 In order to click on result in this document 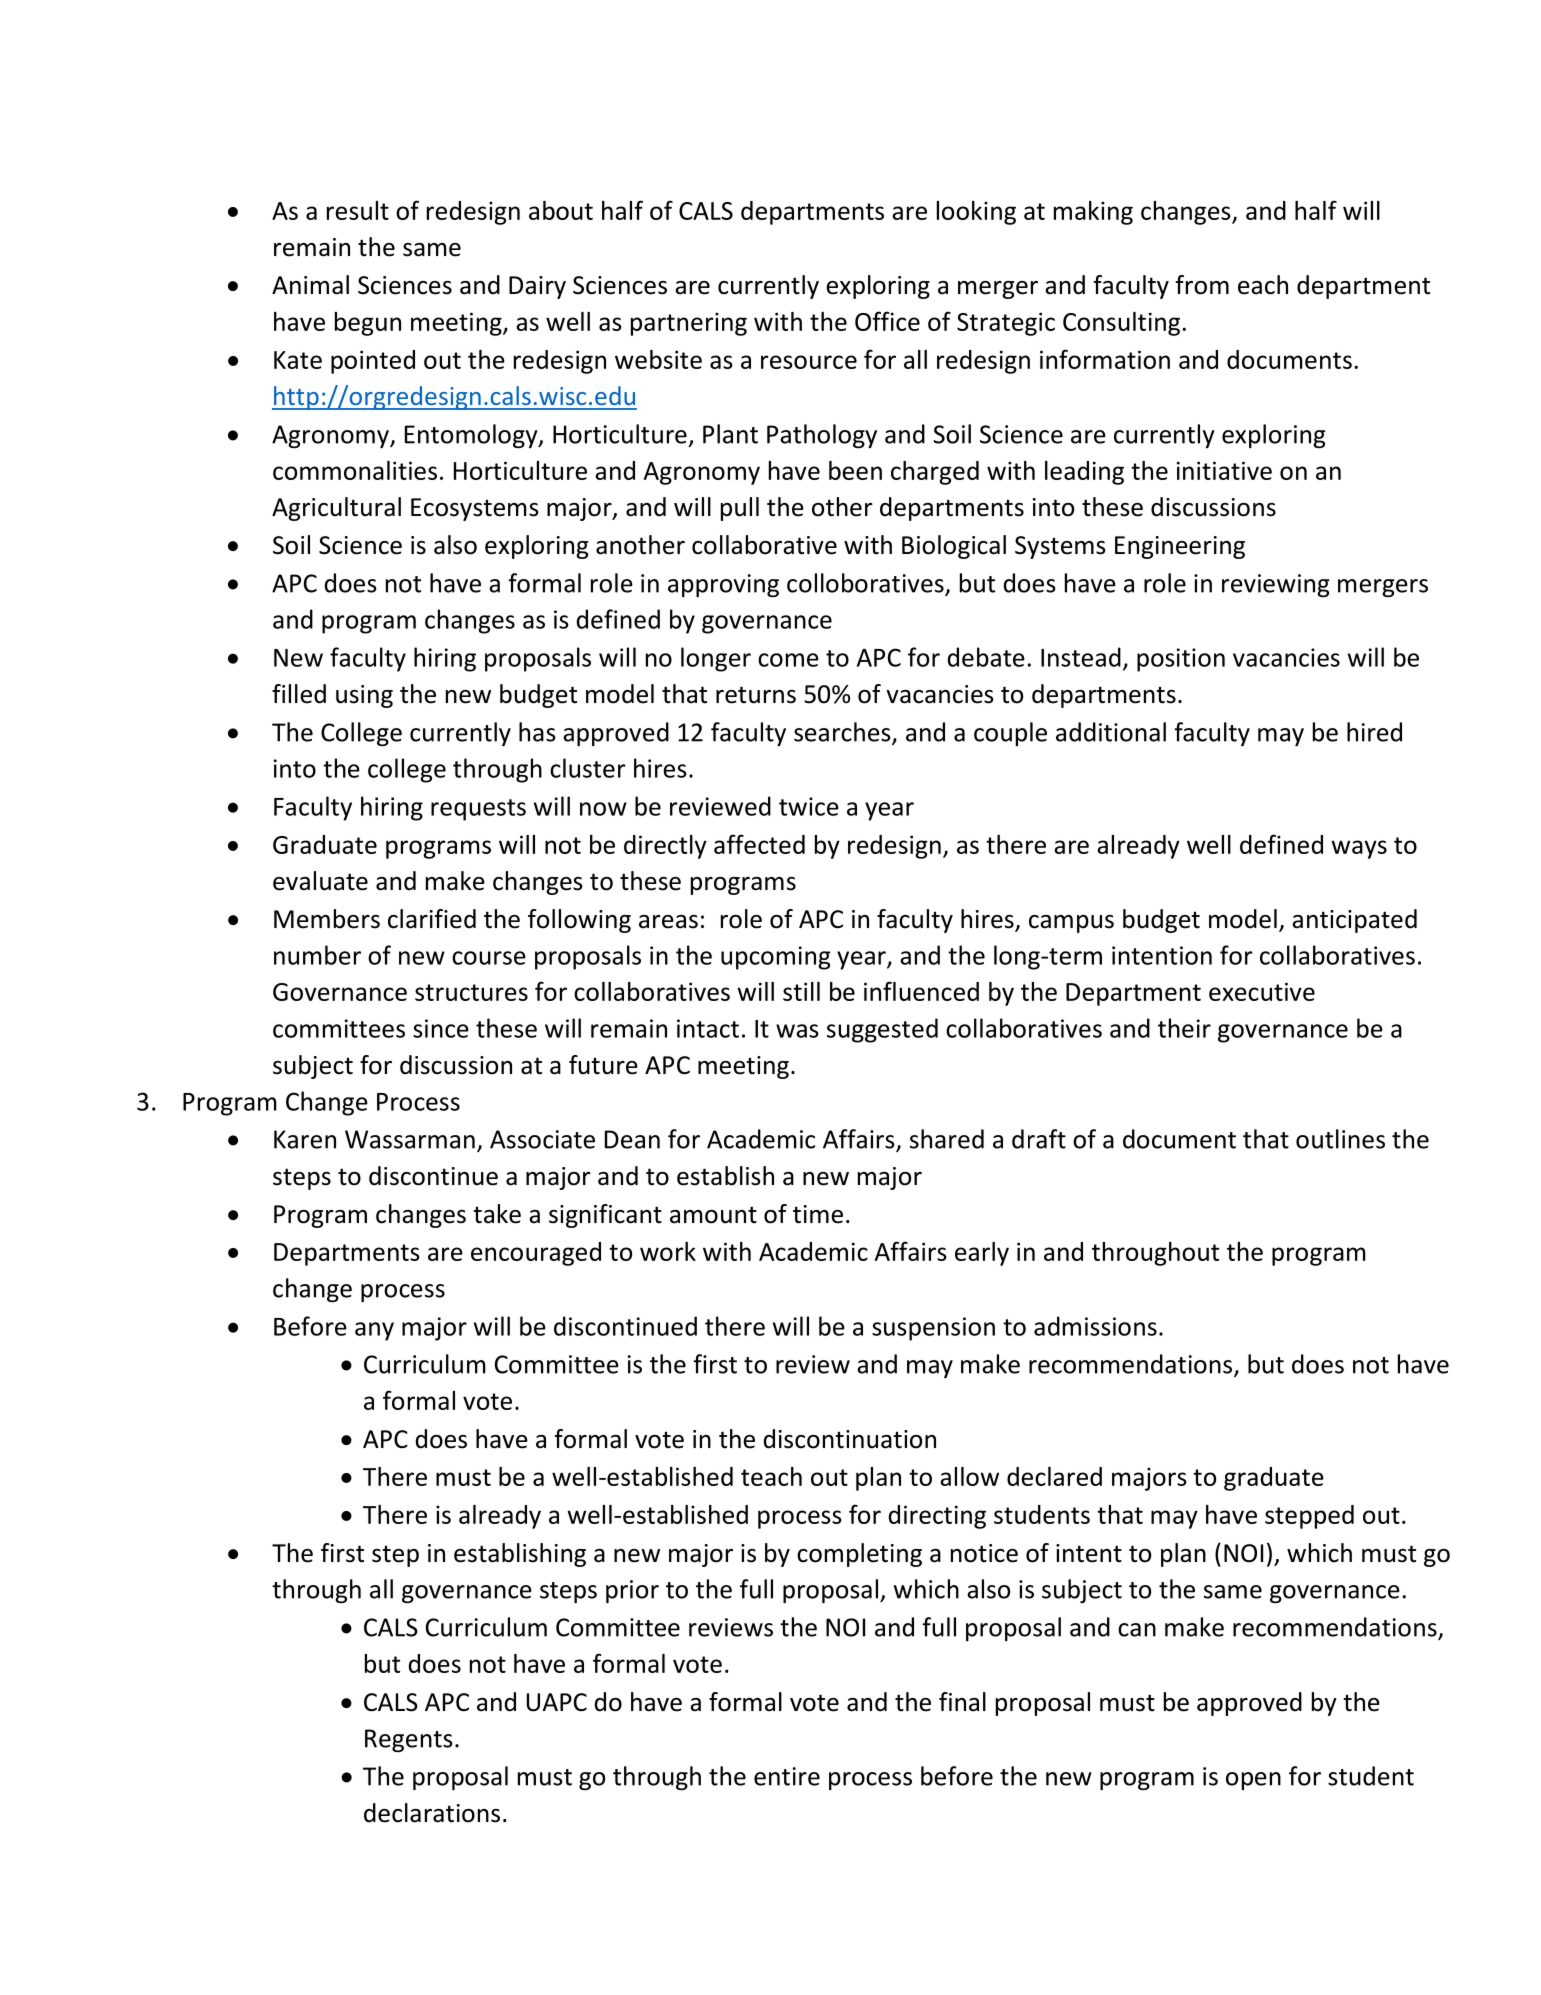, I will do `click(358, 210)`.
